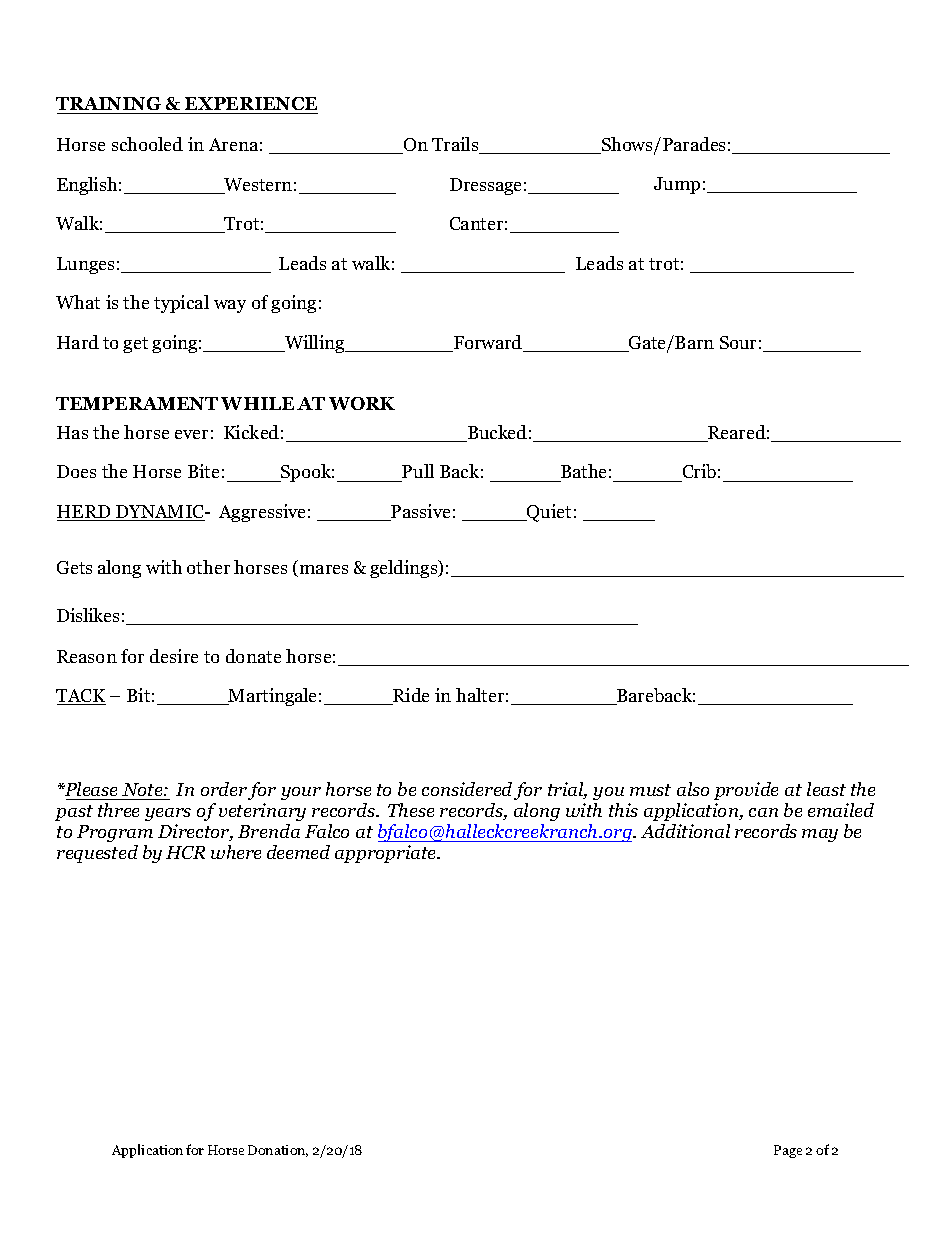 This page has width=952, height=1233. Describe the element at coordinates (456, 145) in the page. I see `Trails` at that location.
